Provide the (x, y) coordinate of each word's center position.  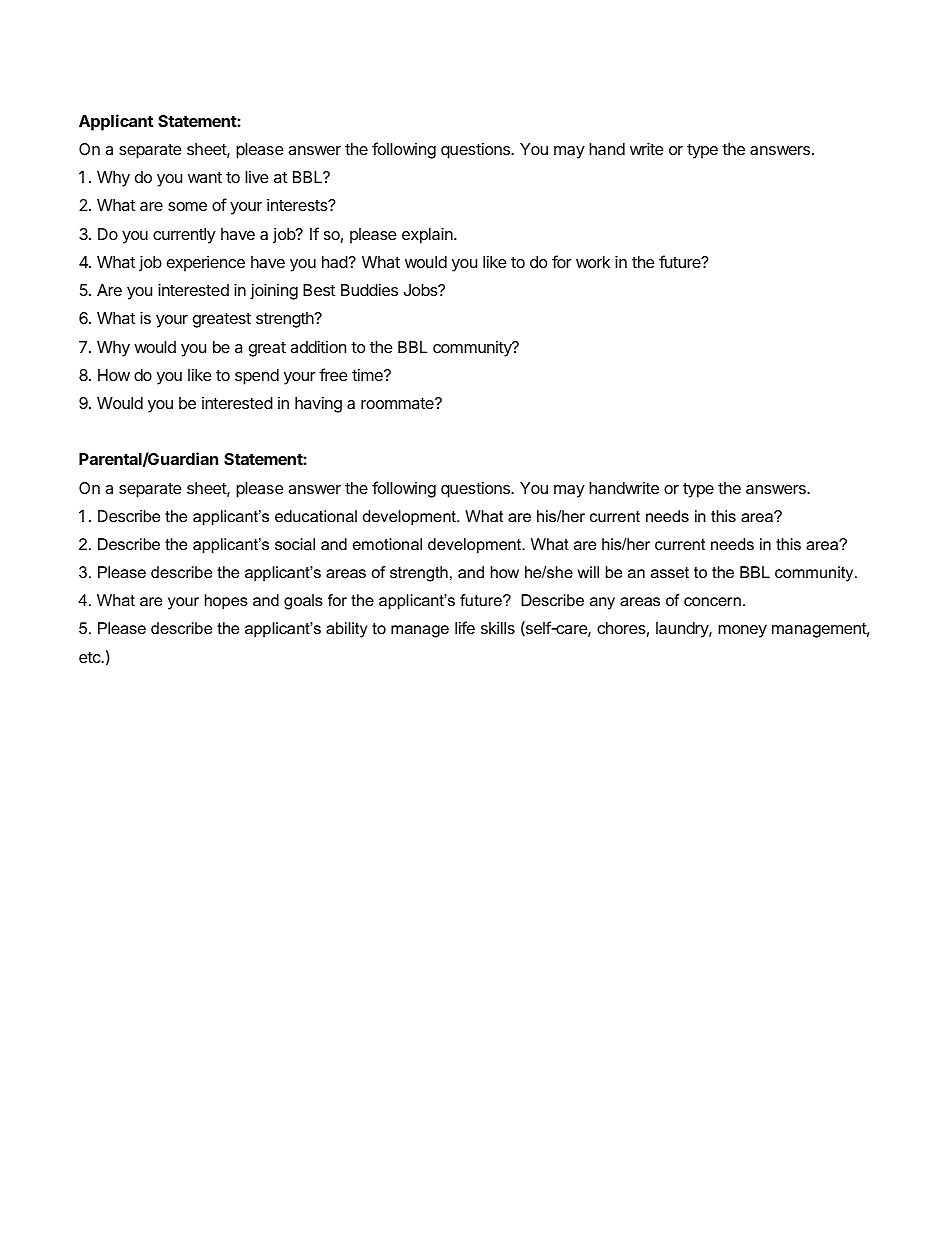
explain (428, 235)
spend (257, 377)
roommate (398, 403)
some (187, 206)
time (368, 375)
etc (91, 657)
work (593, 262)
